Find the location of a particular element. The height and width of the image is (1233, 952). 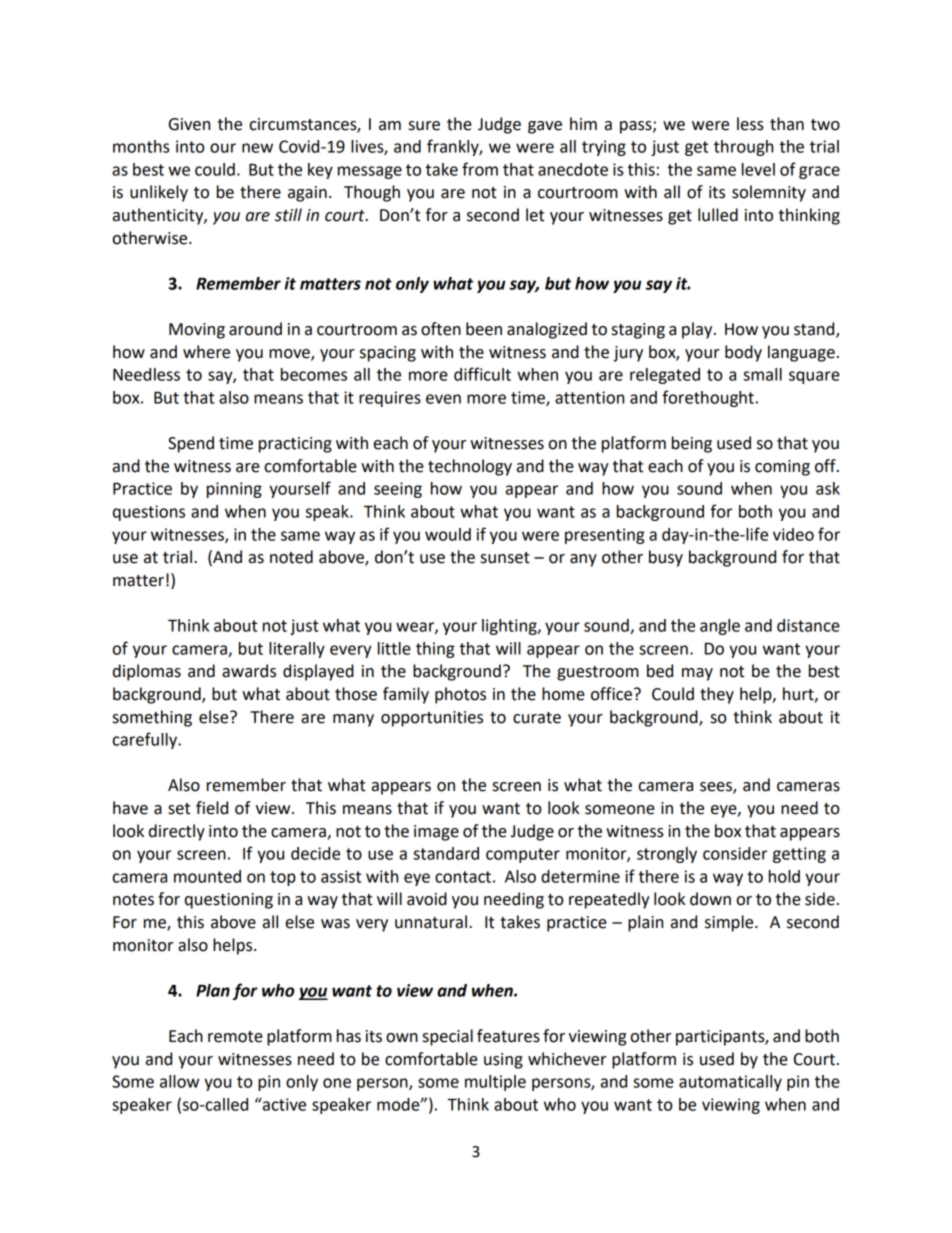

using is located at coordinates (503, 1061).
